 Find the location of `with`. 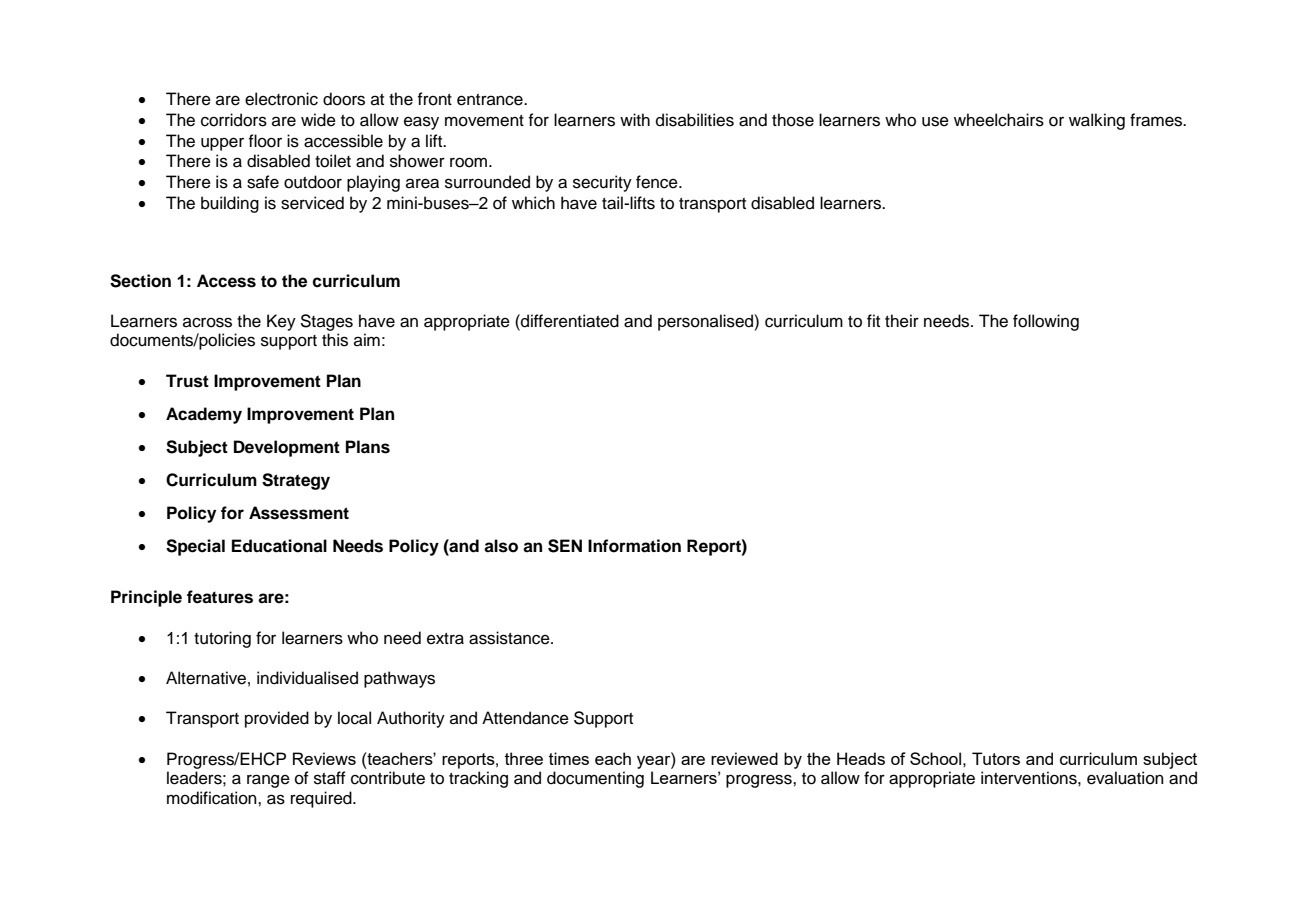

with is located at coordinates (635, 119).
